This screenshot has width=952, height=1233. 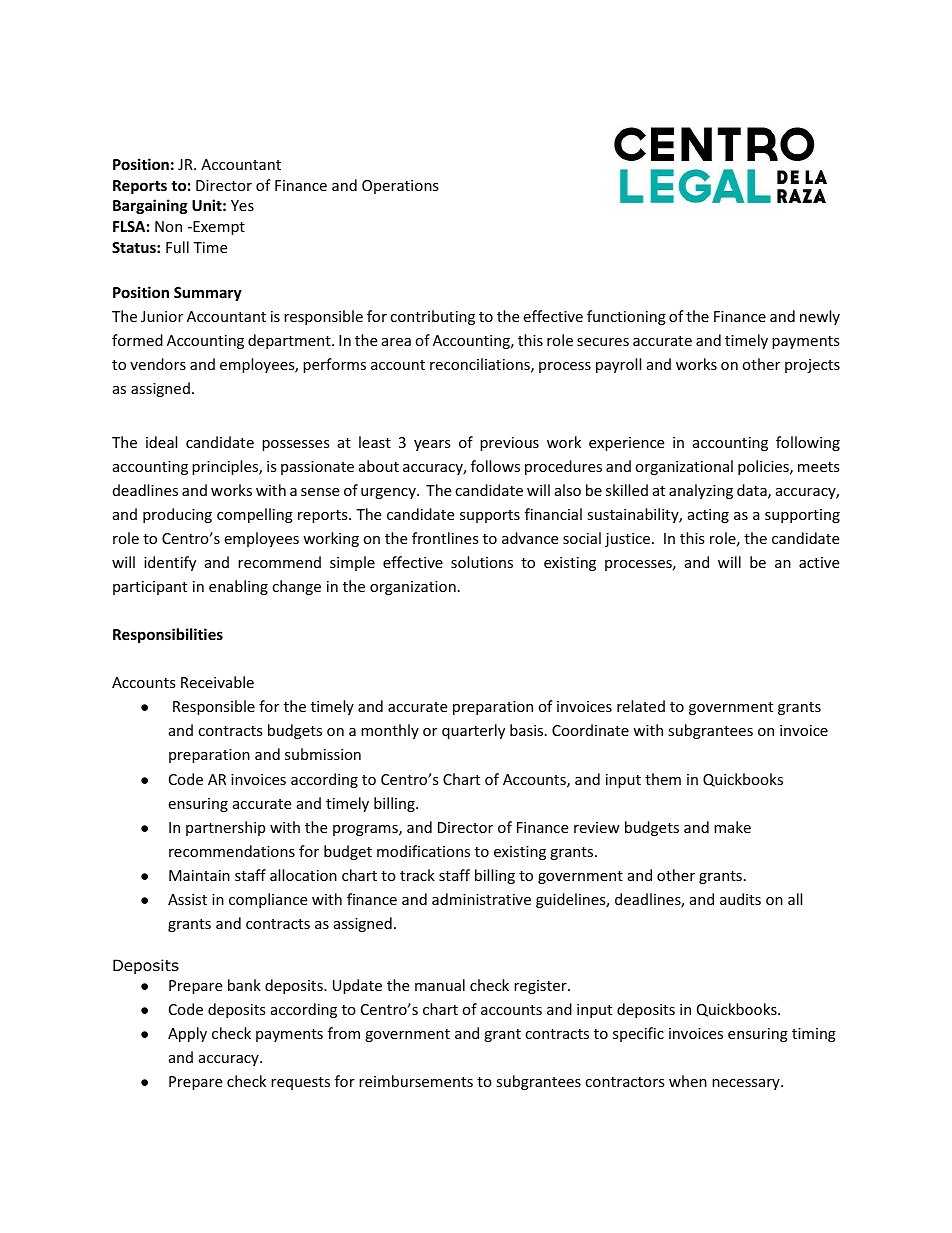 What do you see at coordinates (400, 187) in the screenshot?
I see `Operations` at bounding box center [400, 187].
